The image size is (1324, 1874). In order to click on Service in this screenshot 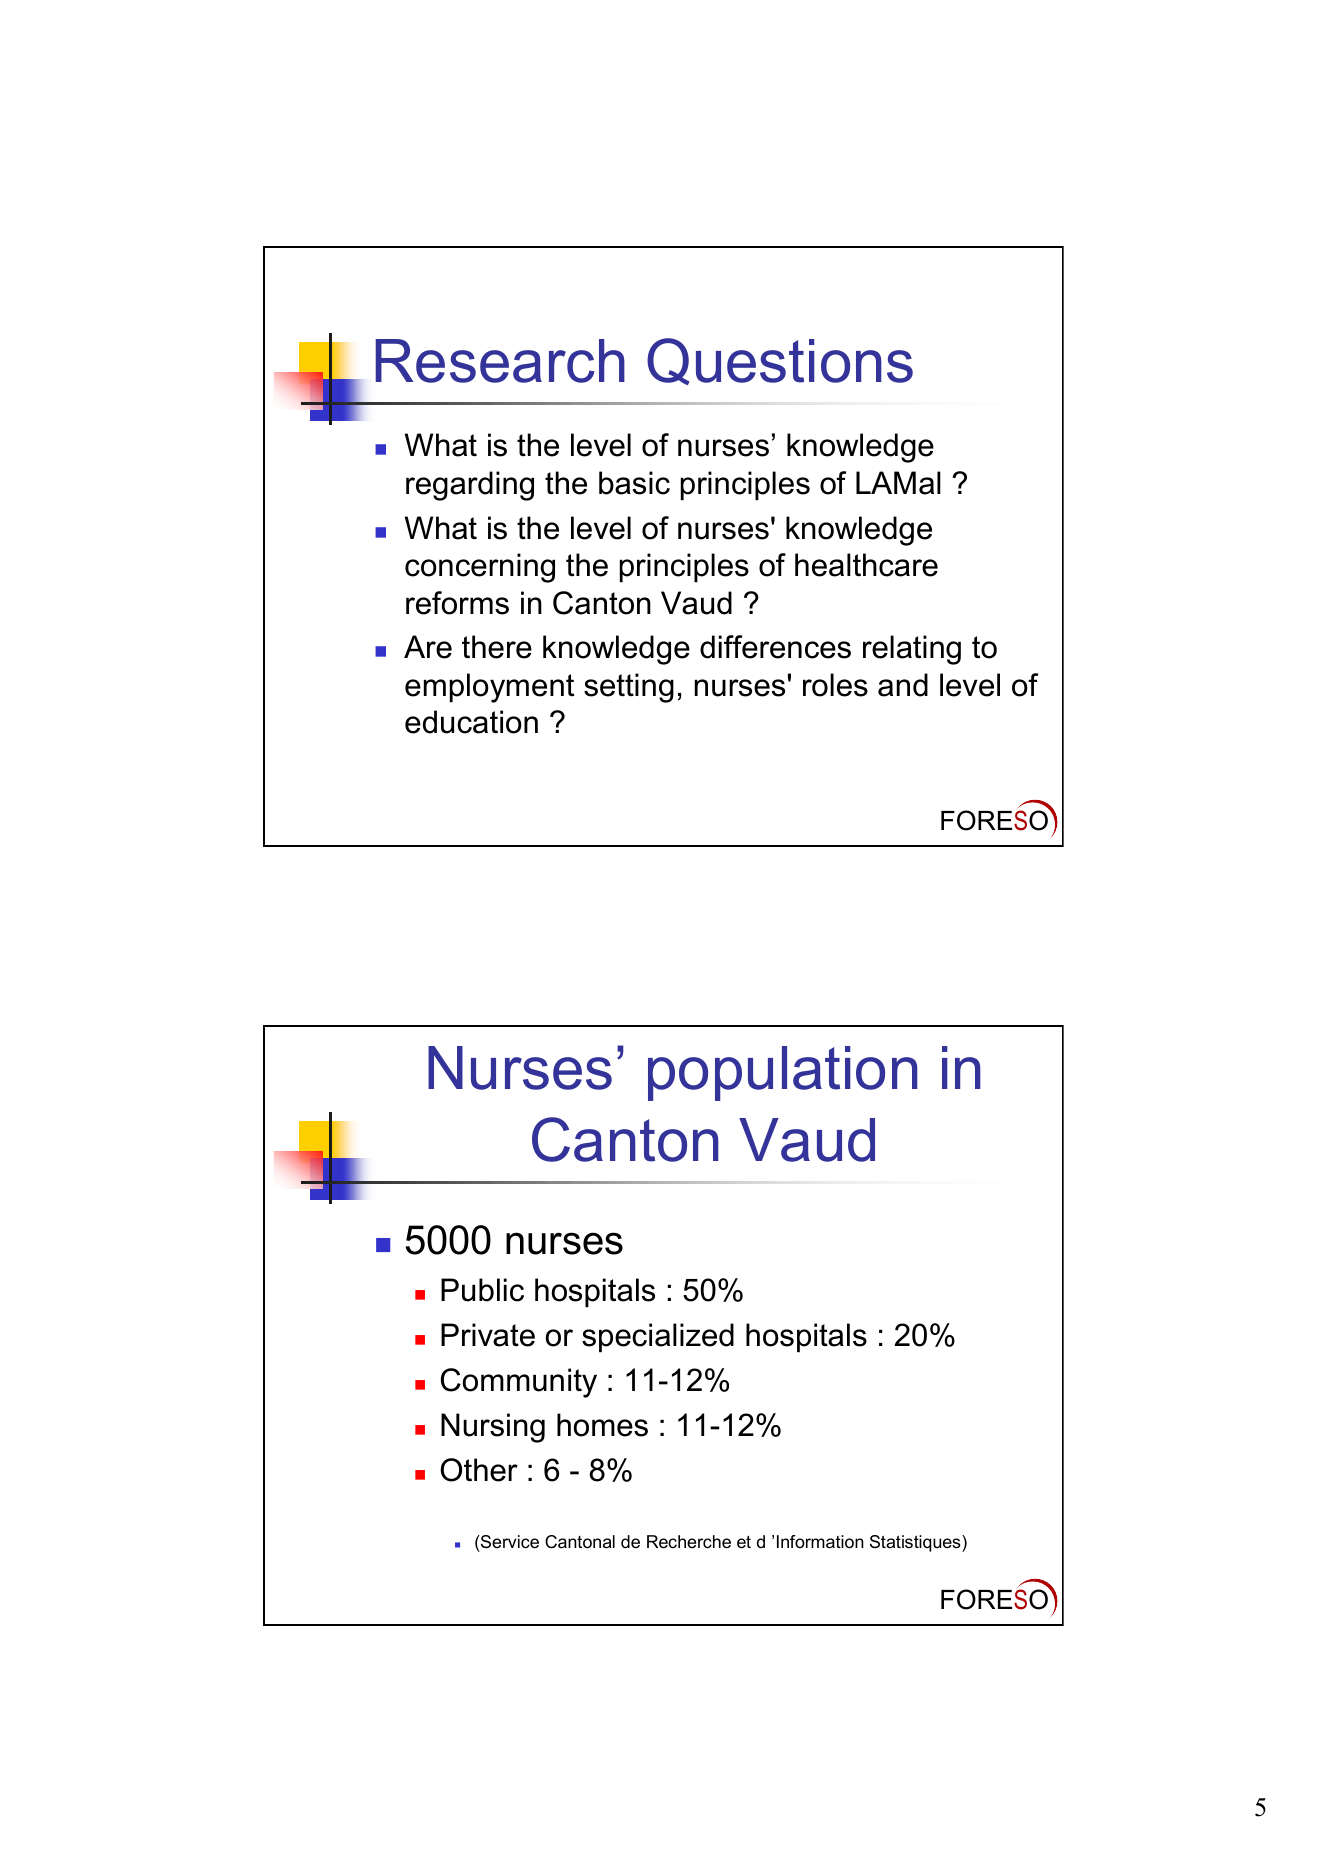, I will do `click(509, 1542)`.
